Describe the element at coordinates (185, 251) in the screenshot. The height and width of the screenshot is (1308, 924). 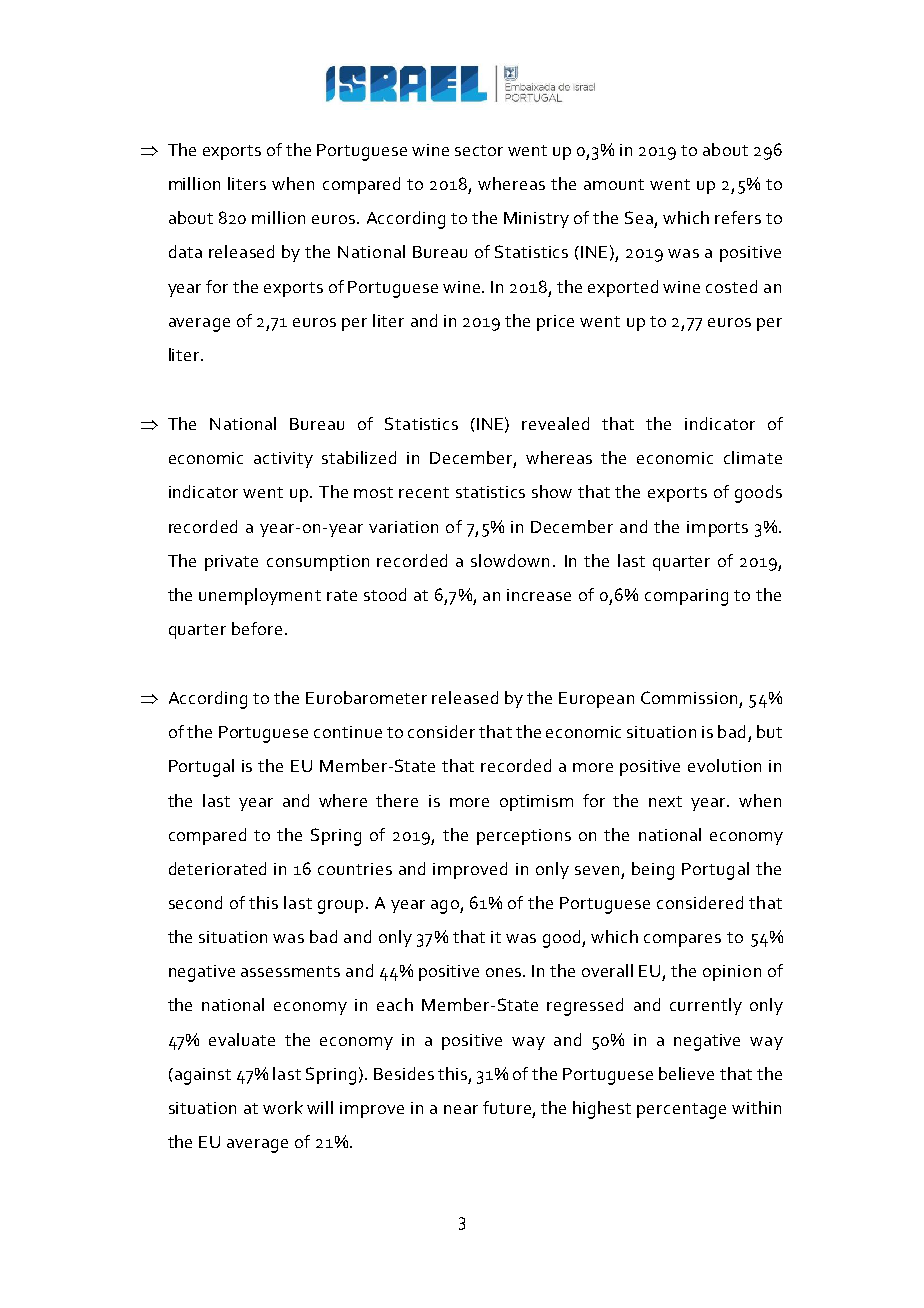
I see `data` at that location.
